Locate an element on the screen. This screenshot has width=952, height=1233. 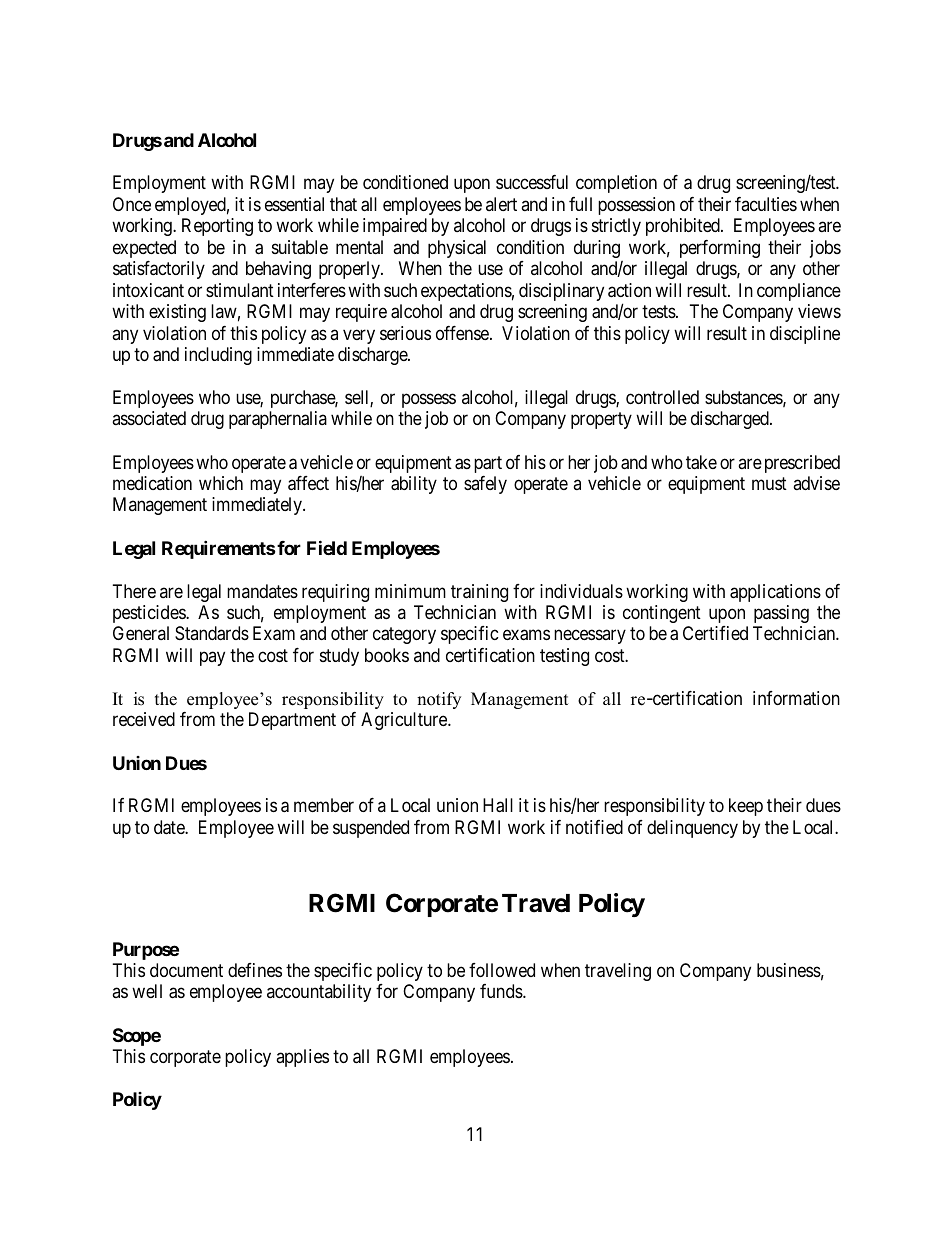
discipline is located at coordinates (805, 335).
